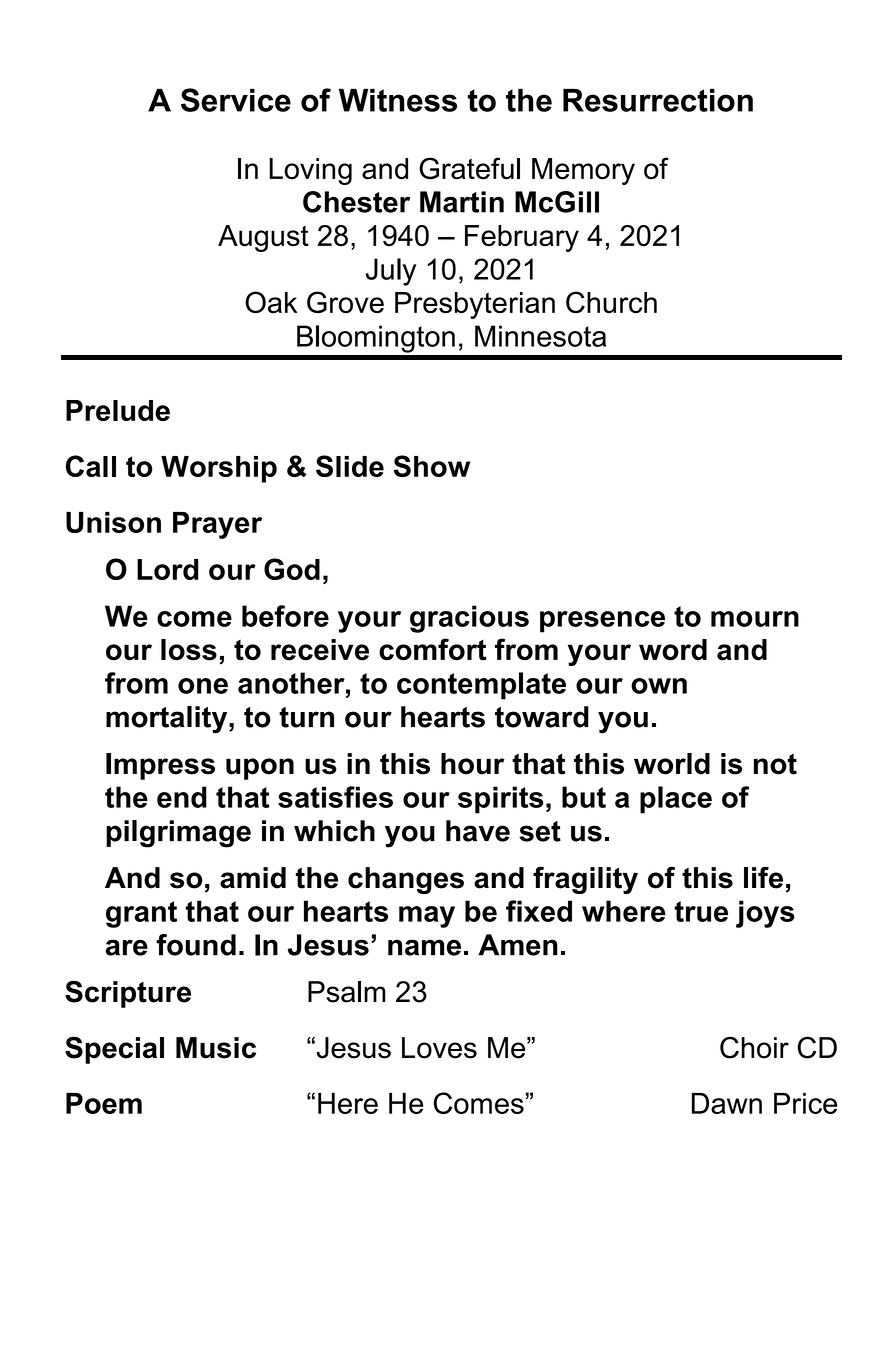 Image resolution: width=887 pixels, height=1372 pixels. I want to click on Grateful, so click(469, 168).
